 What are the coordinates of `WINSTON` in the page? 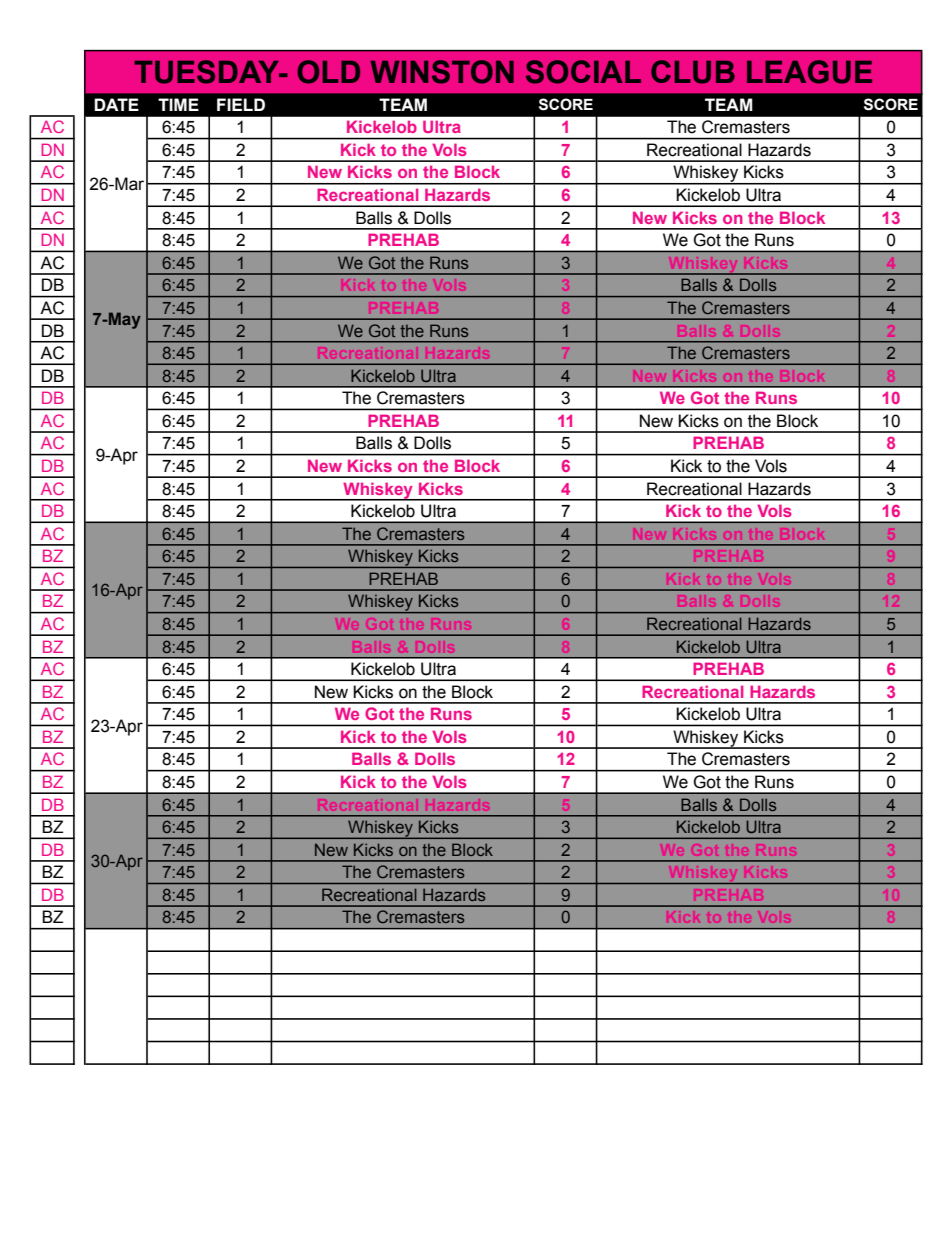 It's located at (442, 72).
